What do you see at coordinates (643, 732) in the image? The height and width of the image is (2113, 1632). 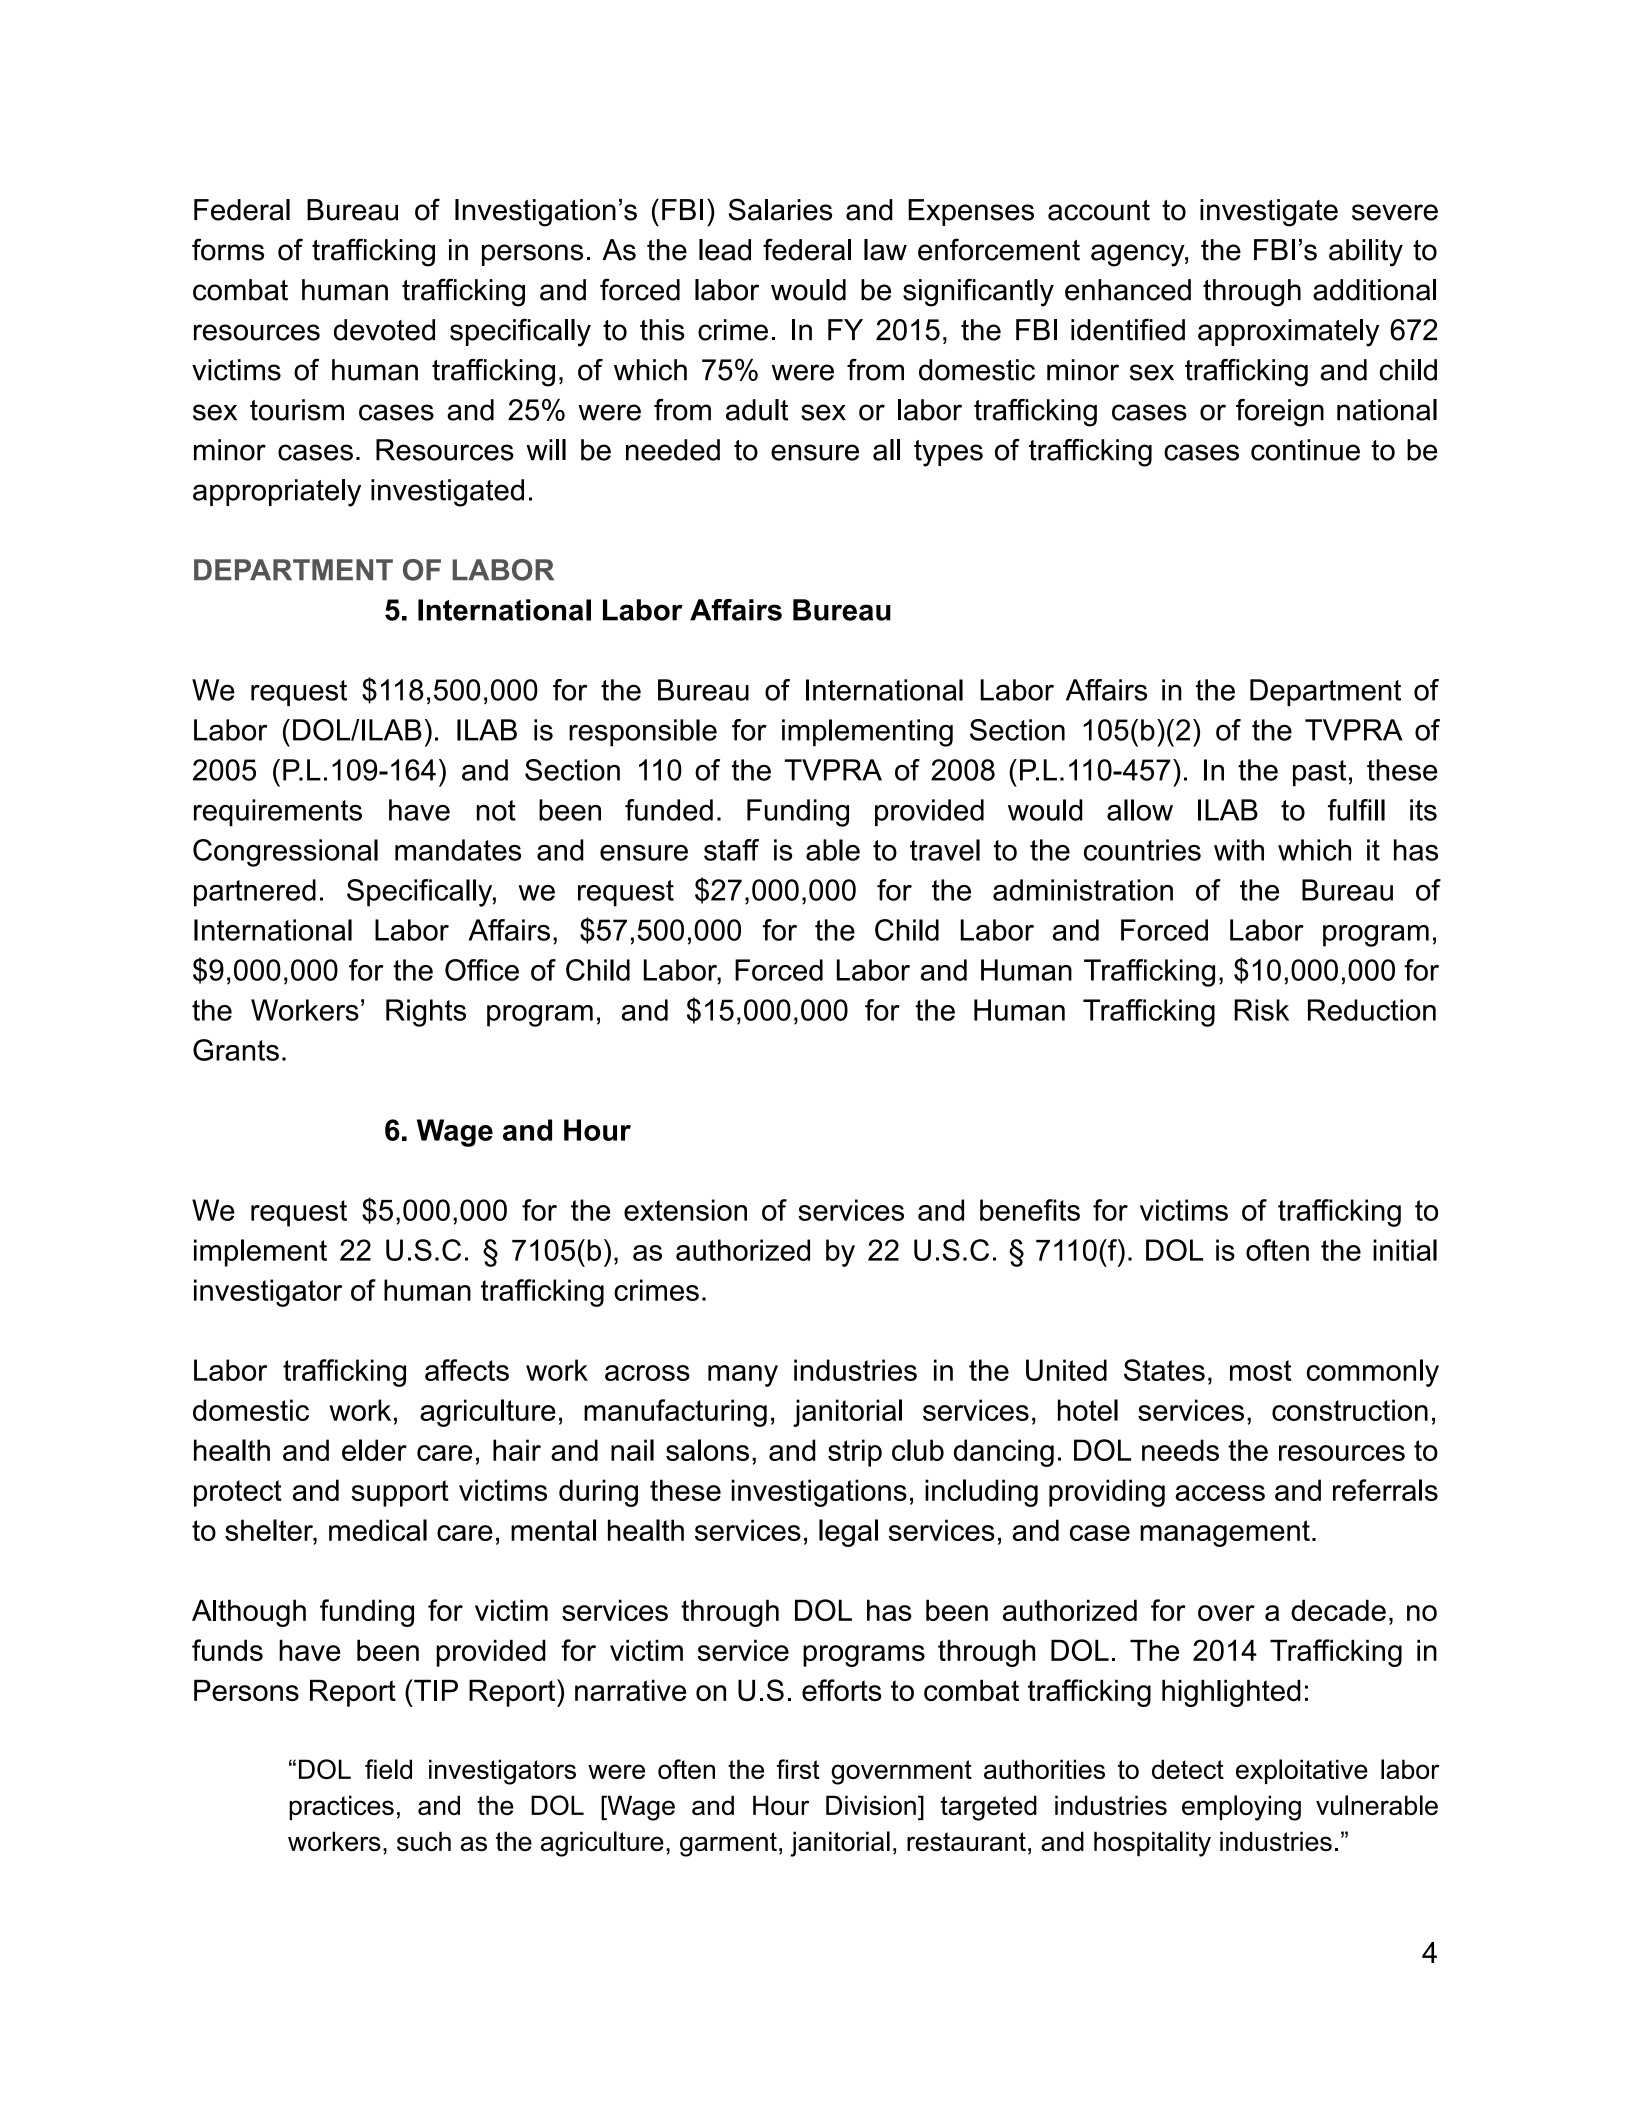 I see `responsible` at bounding box center [643, 732].
